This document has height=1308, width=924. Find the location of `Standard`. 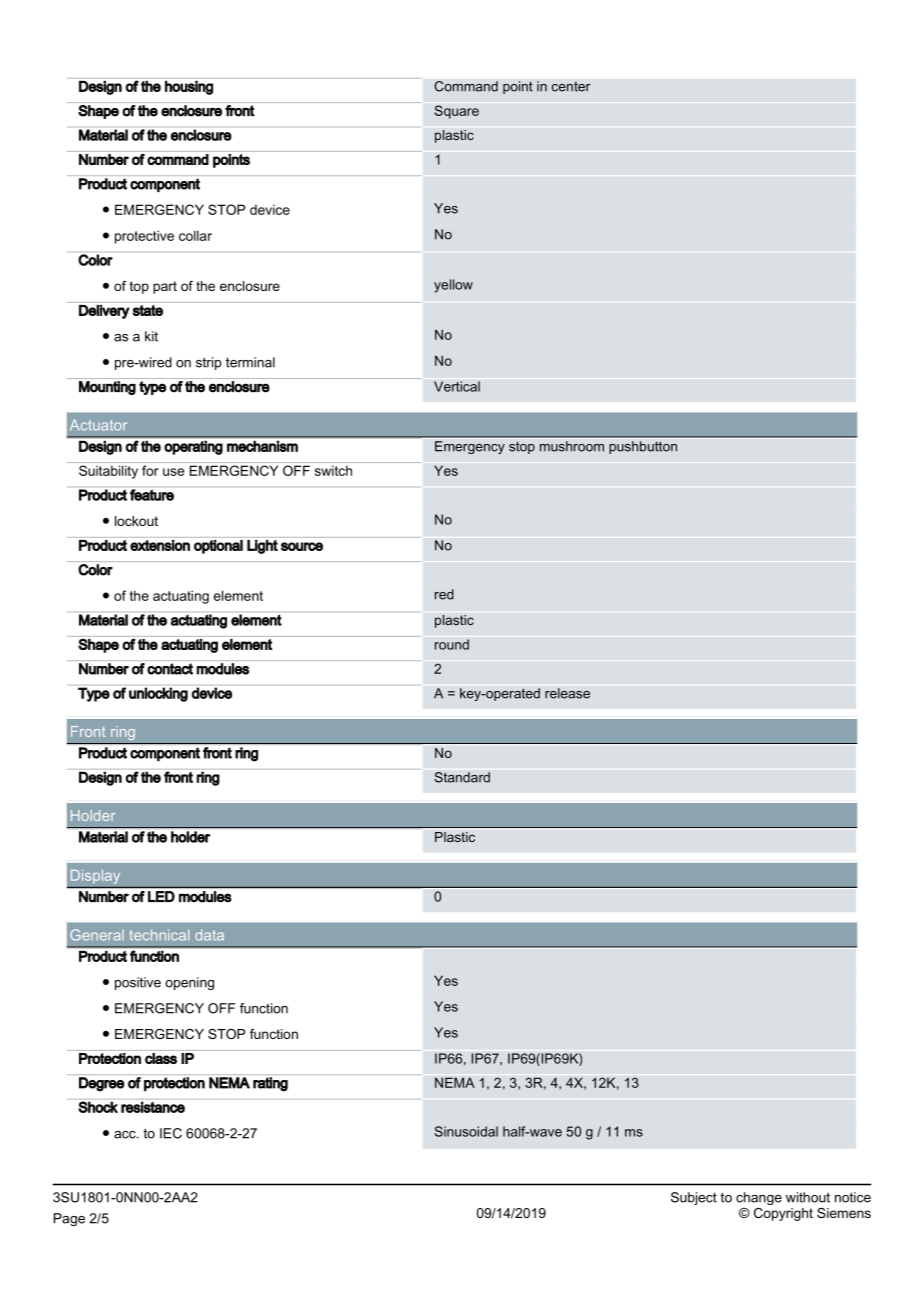

Standard is located at coordinates (462, 777).
